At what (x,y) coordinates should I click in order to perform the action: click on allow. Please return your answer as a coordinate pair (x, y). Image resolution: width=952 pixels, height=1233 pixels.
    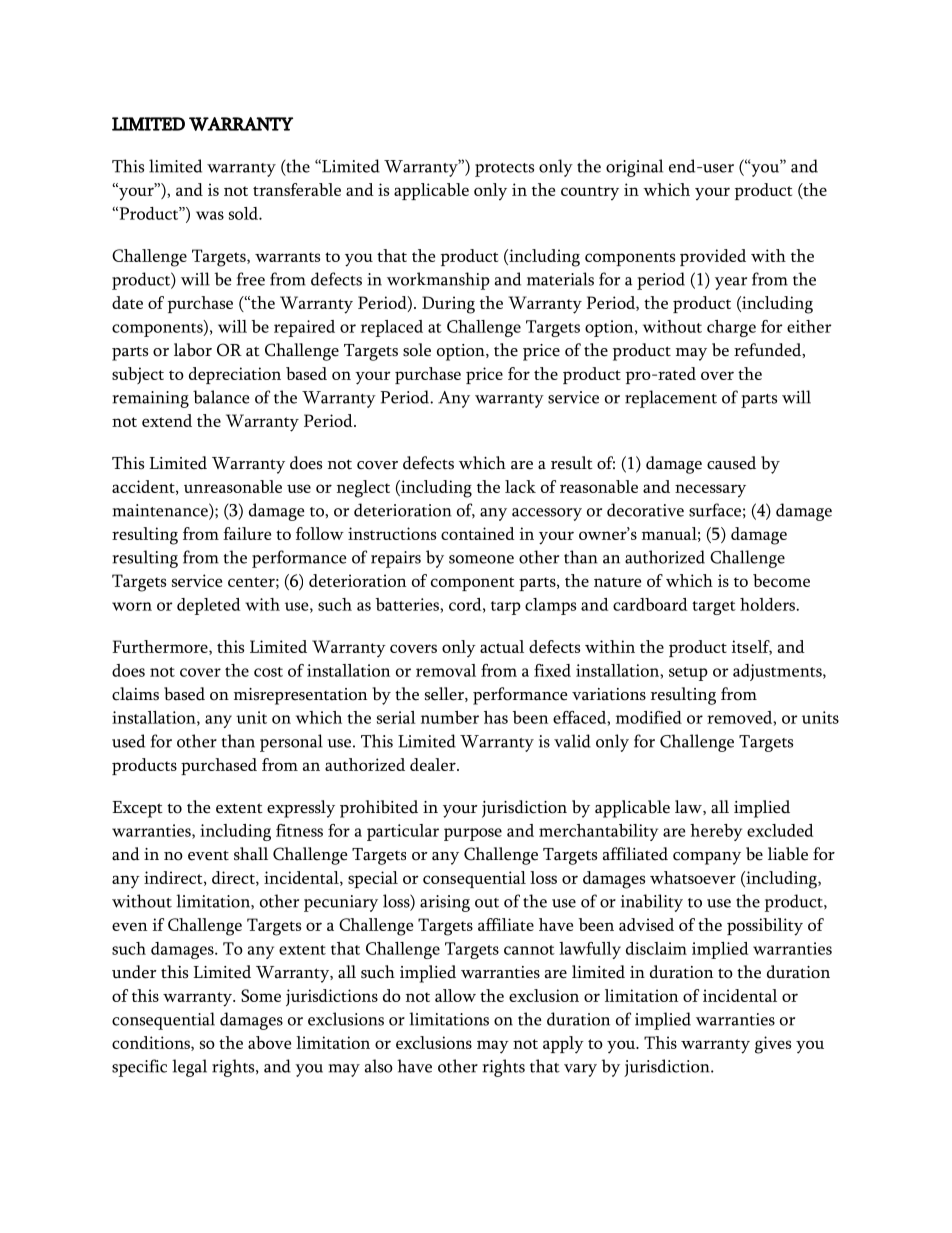
    Looking at the image, I should click on (455, 995).
